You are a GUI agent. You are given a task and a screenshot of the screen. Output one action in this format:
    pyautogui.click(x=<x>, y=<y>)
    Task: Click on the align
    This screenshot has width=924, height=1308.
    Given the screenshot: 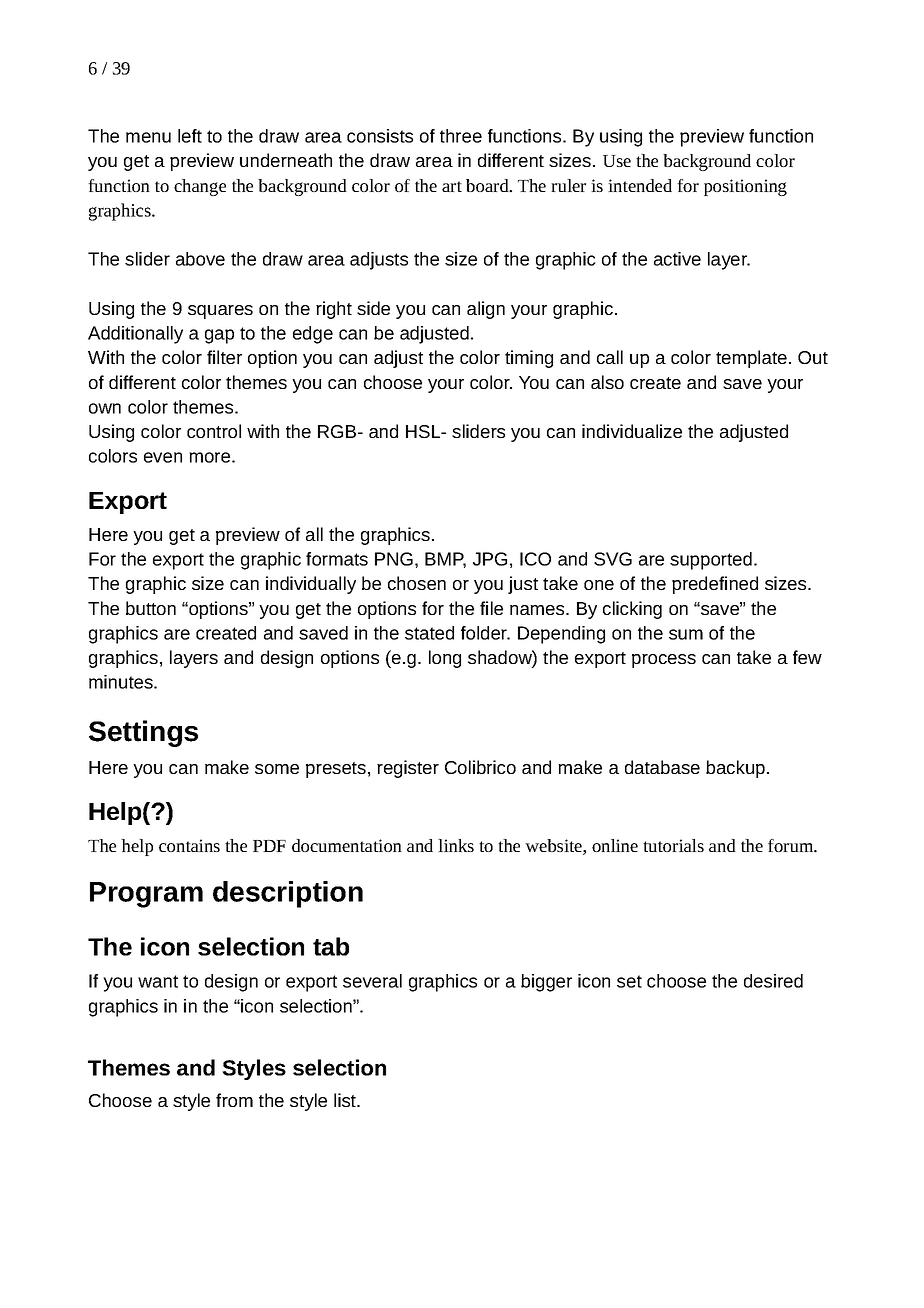 What is the action you would take?
    pyautogui.click(x=486, y=310)
